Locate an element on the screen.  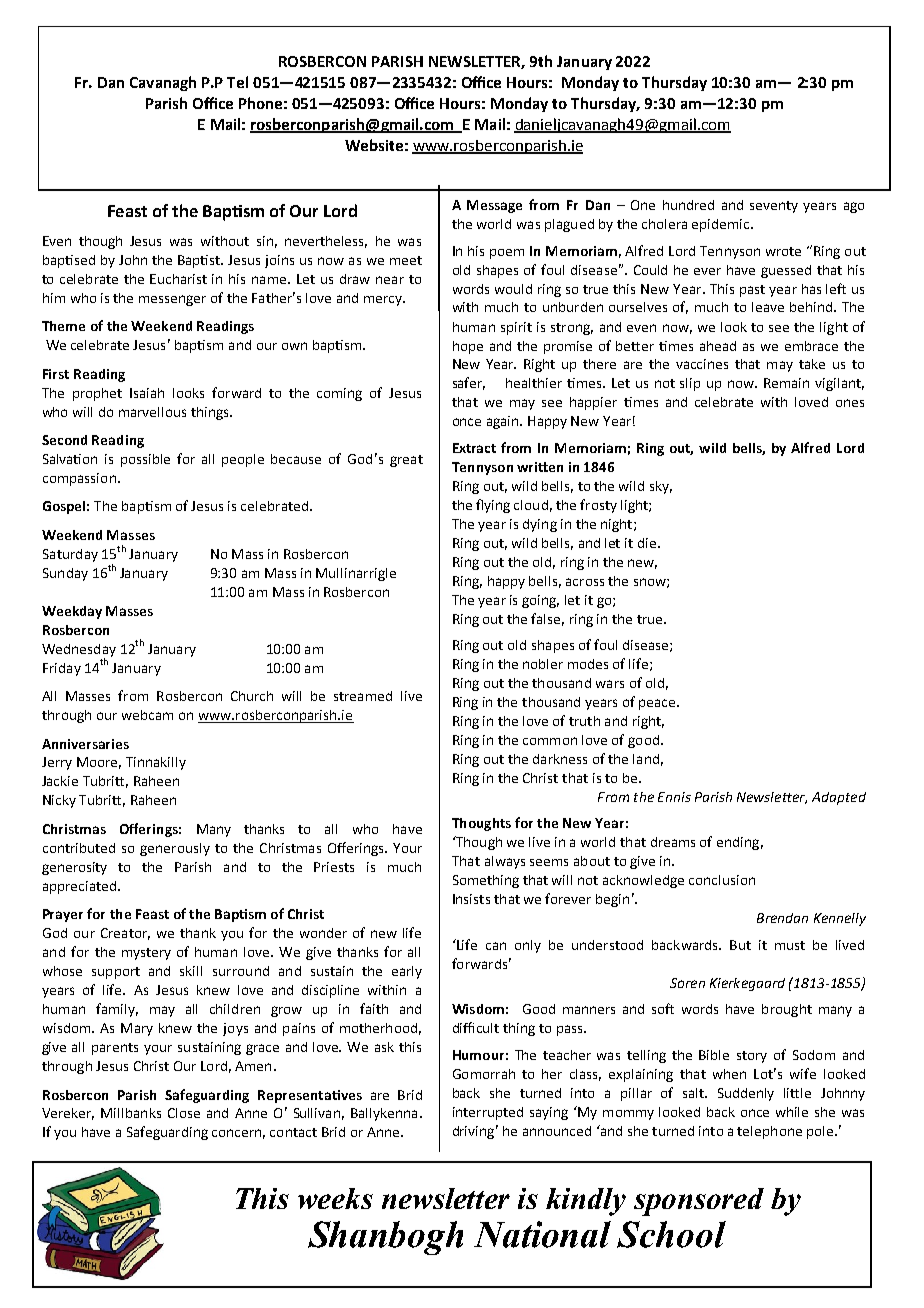
flying is located at coordinates (493, 506).
